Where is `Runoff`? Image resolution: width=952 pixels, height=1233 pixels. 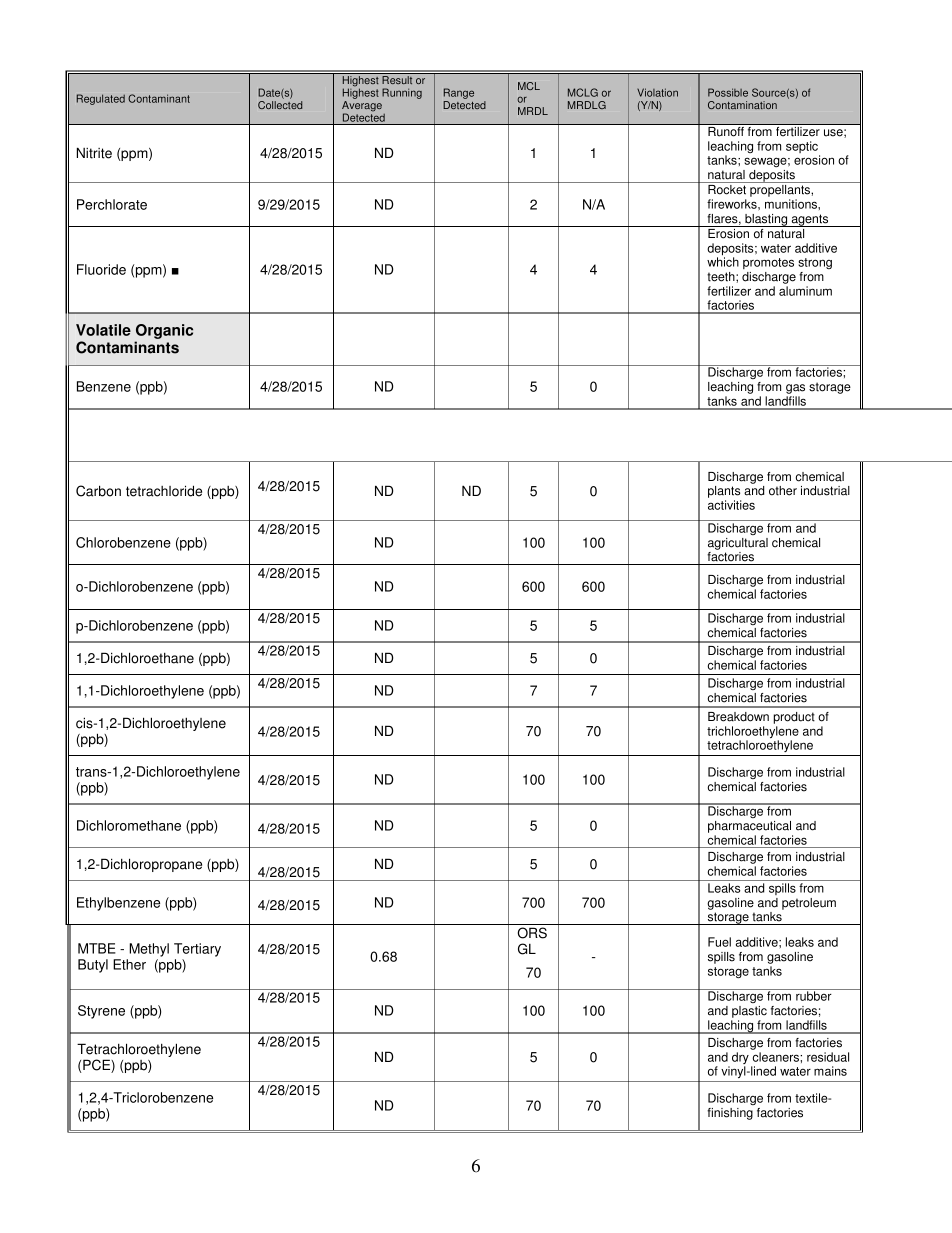
Runoff is located at coordinates (726, 131).
